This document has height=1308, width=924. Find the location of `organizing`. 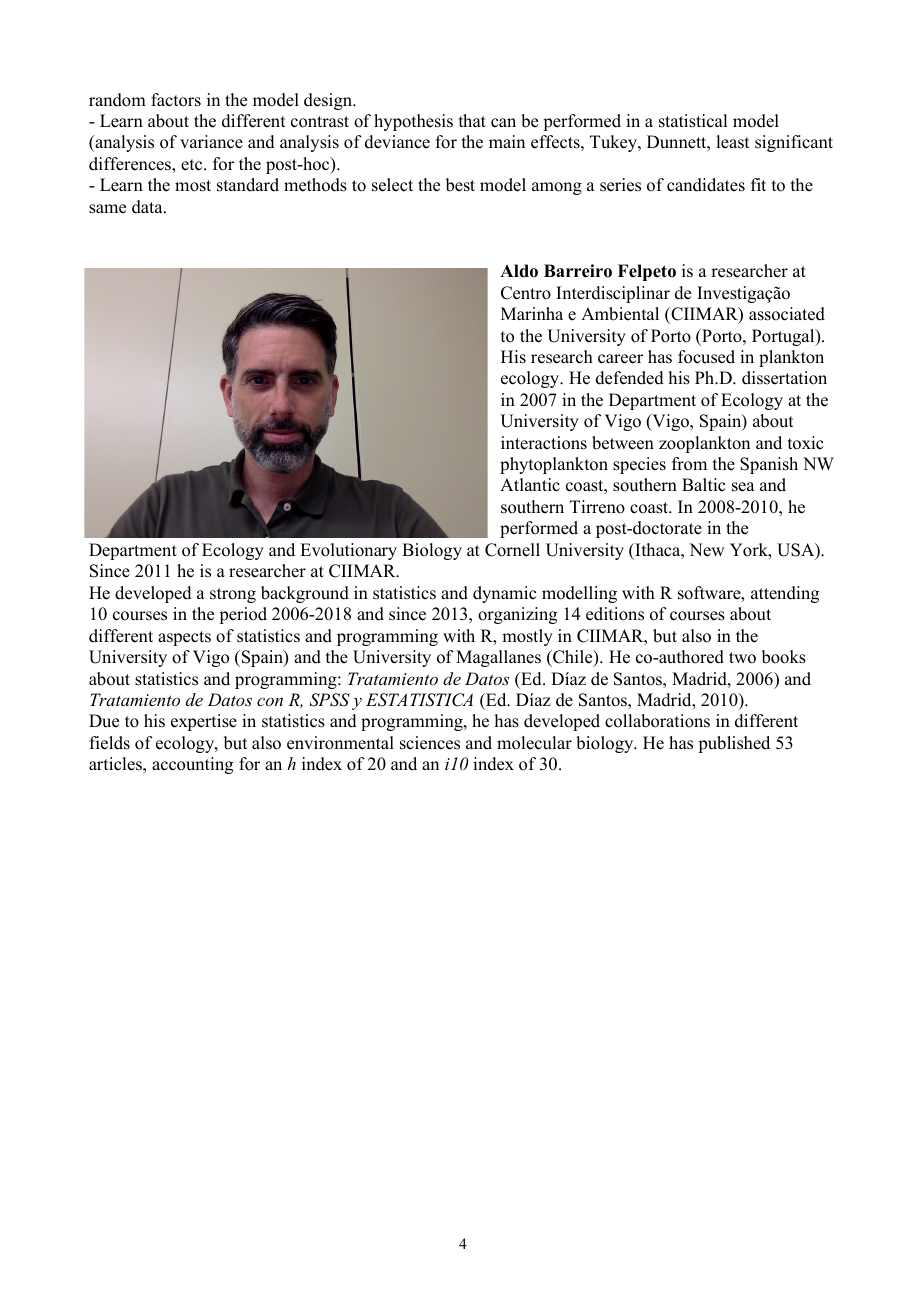

organizing is located at coordinates (517, 615).
